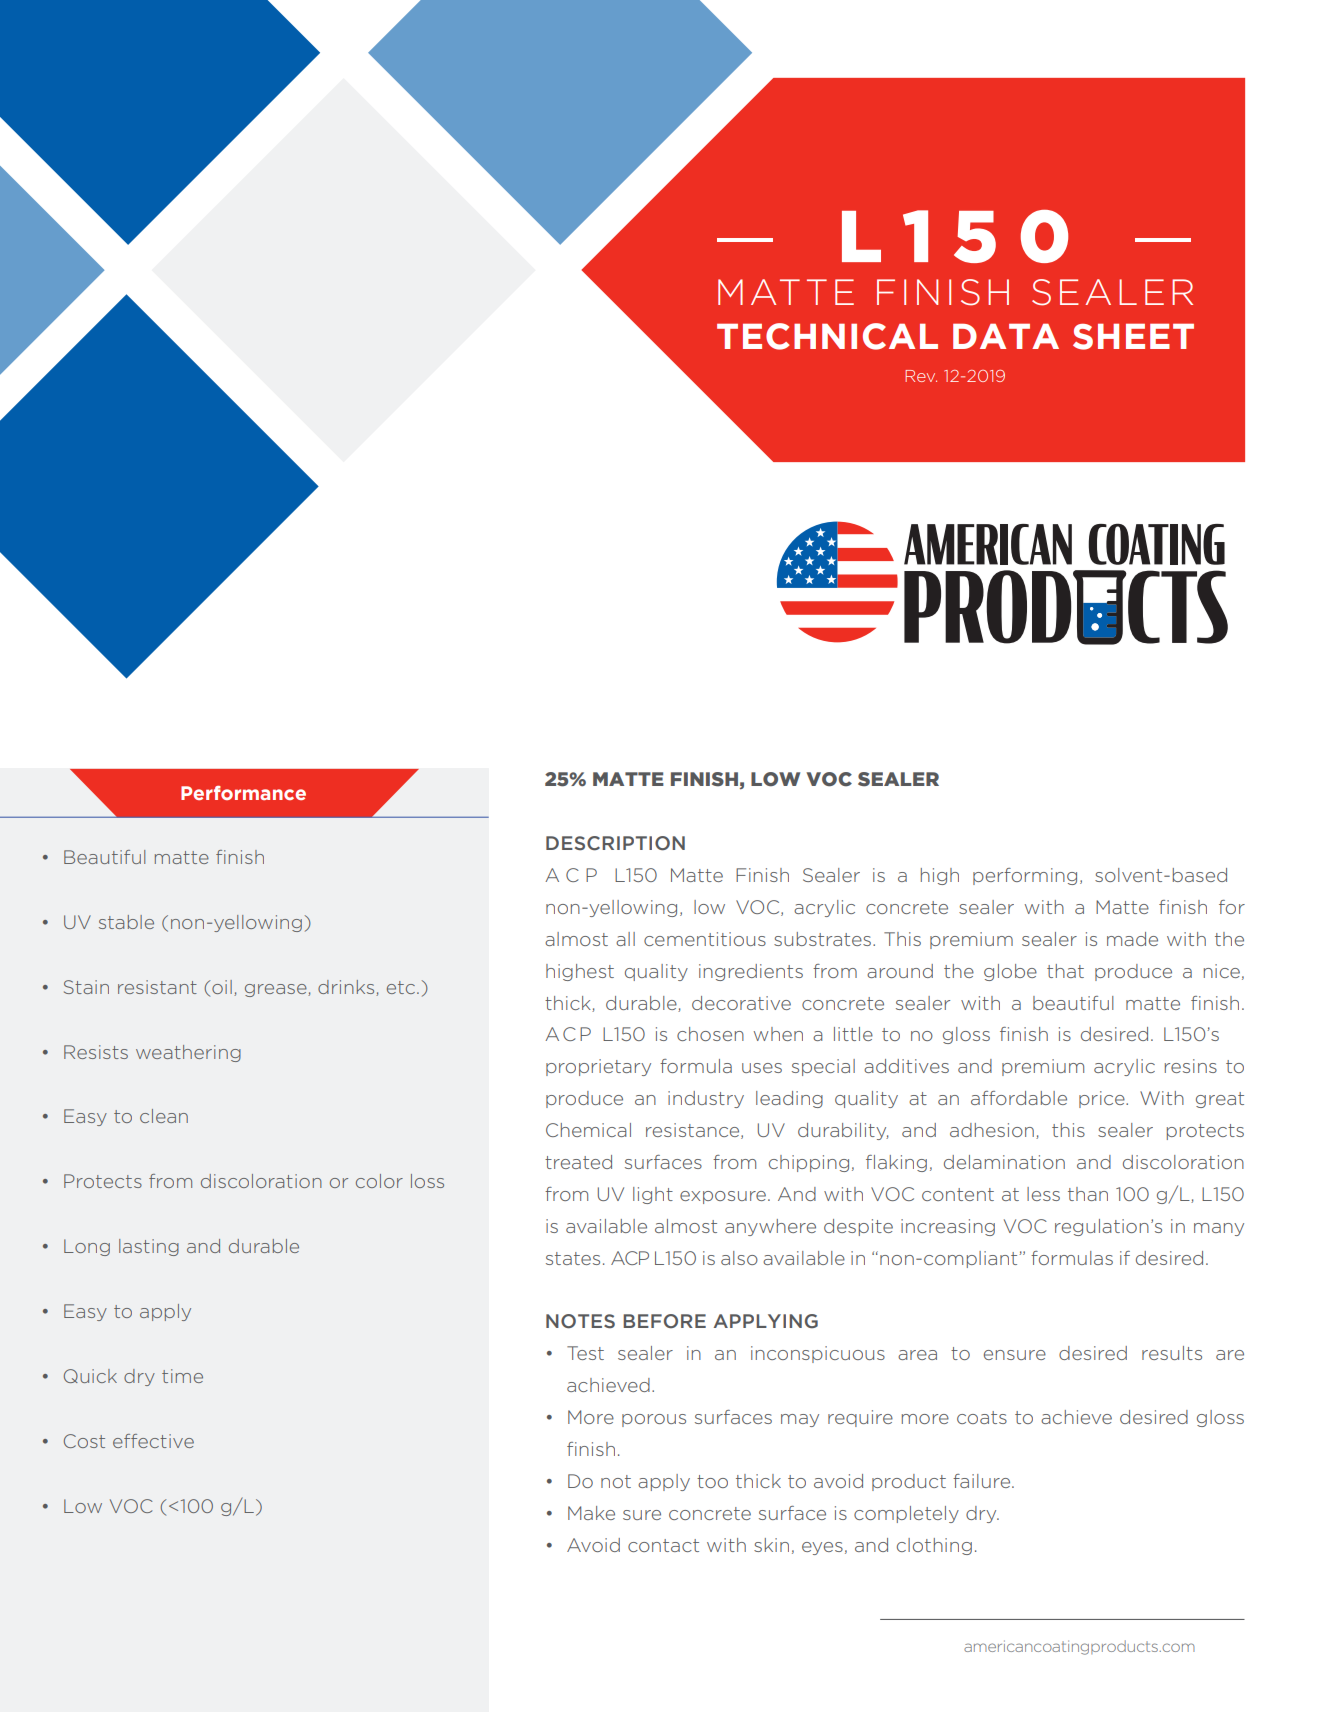  I want to click on SHEET, so click(1133, 336).
